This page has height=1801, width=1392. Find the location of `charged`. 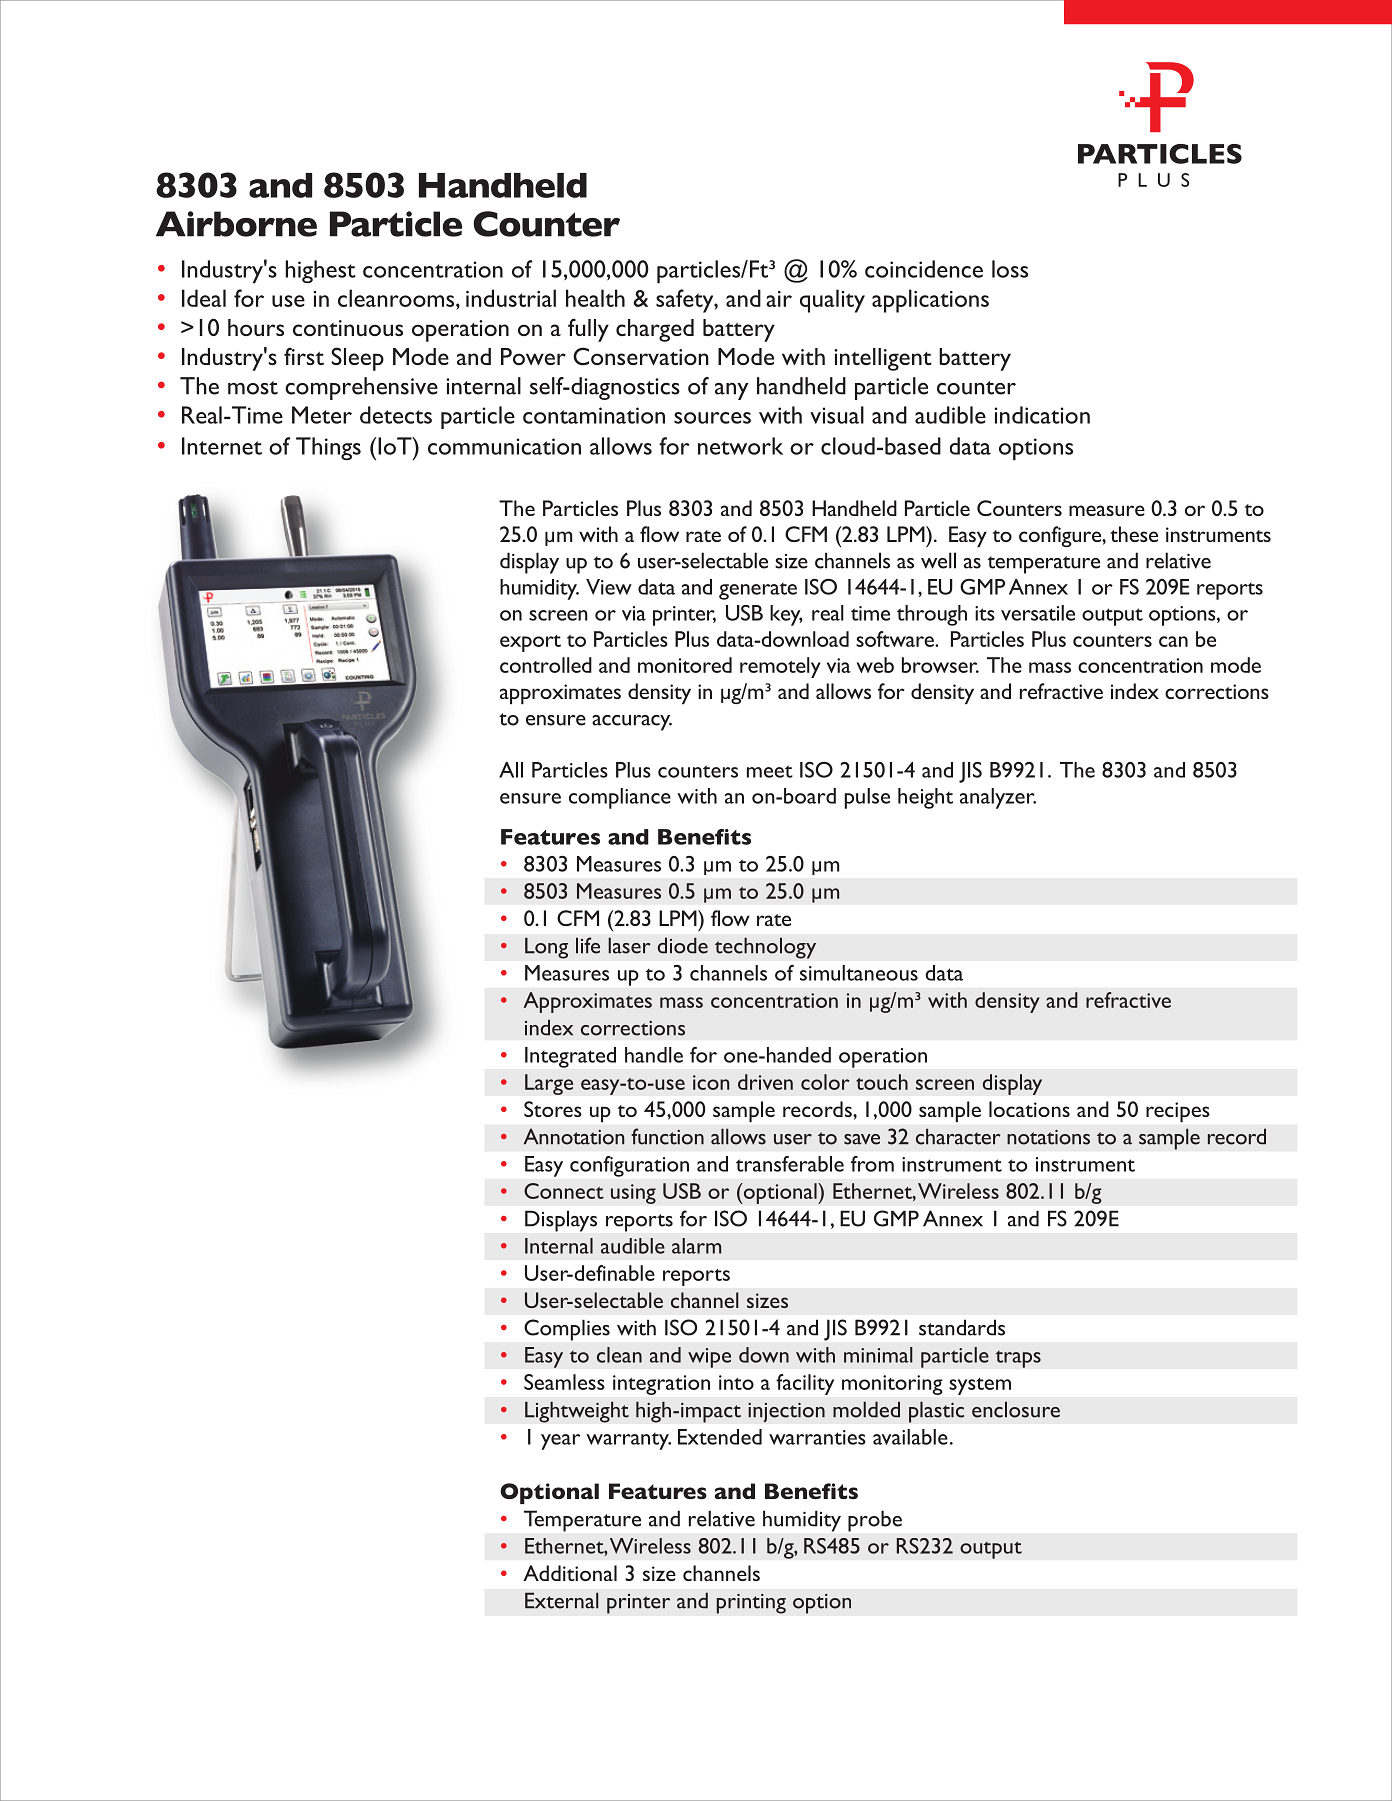

charged is located at coordinates (655, 330).
